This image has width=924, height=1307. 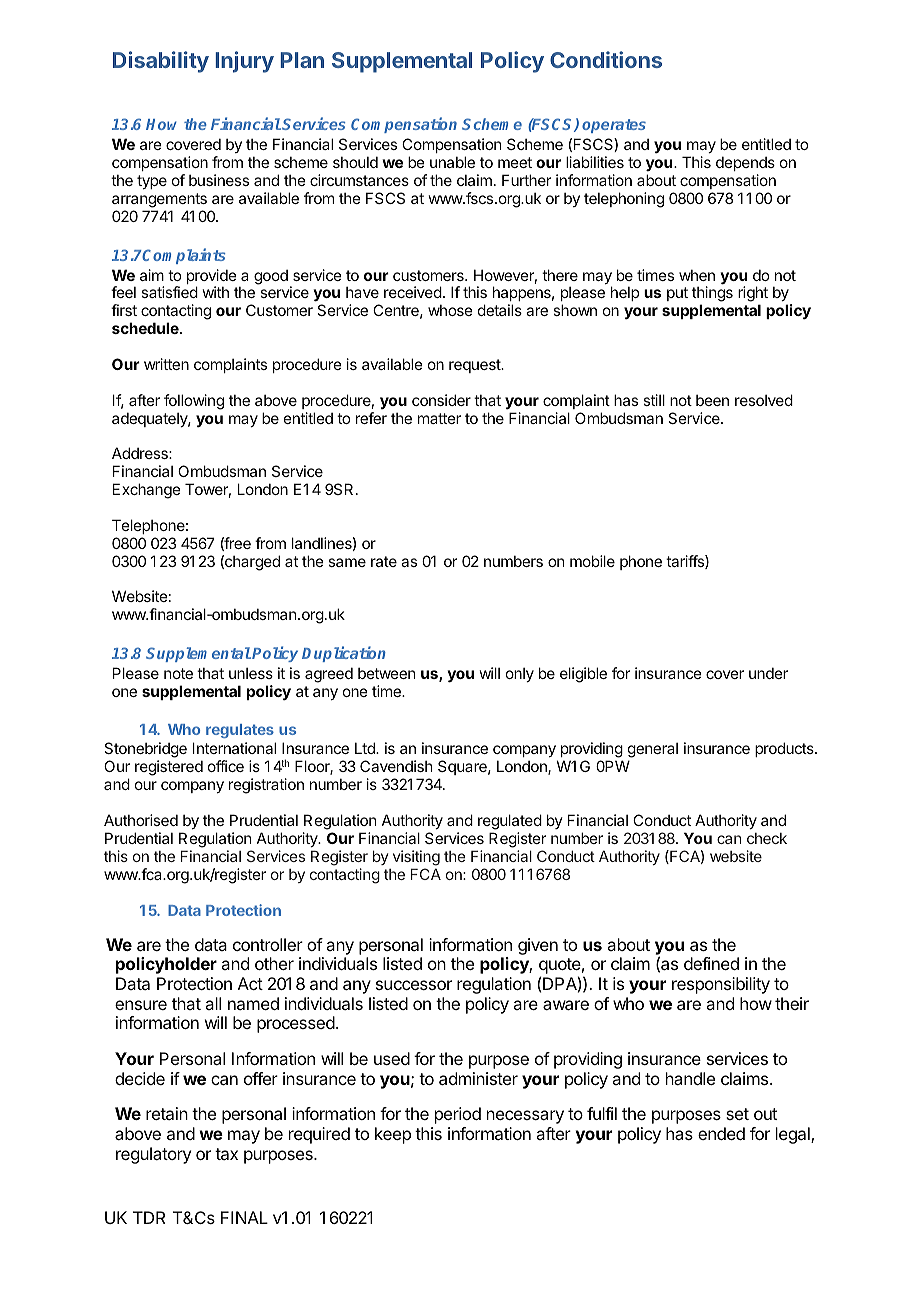 I want to click on same, so click(x=347, y=562).
